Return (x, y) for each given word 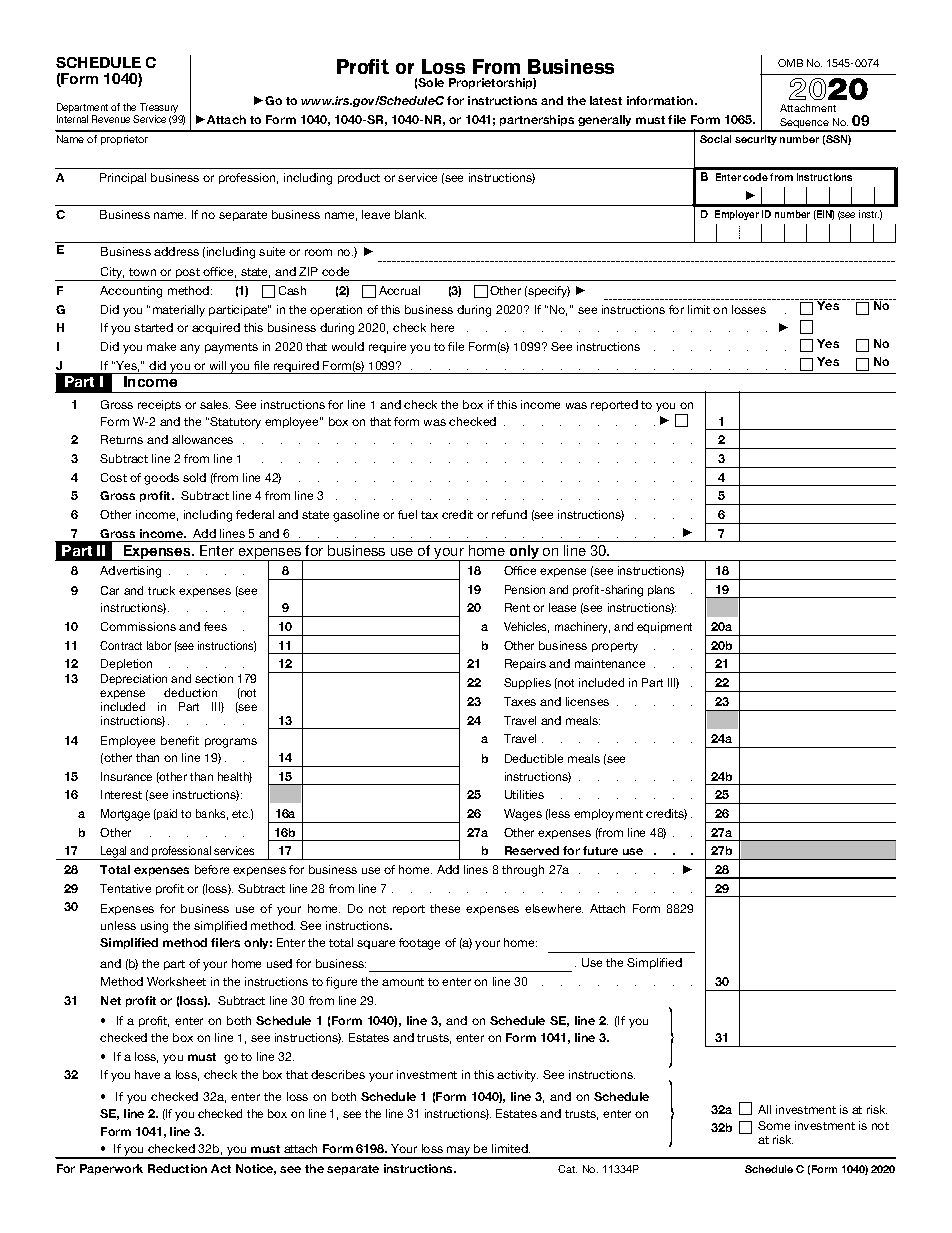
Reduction (177, 1168)
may (459, 1152)
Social (715, 139)
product (359, 178)
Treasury (160, 109)
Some (774, 1125)
